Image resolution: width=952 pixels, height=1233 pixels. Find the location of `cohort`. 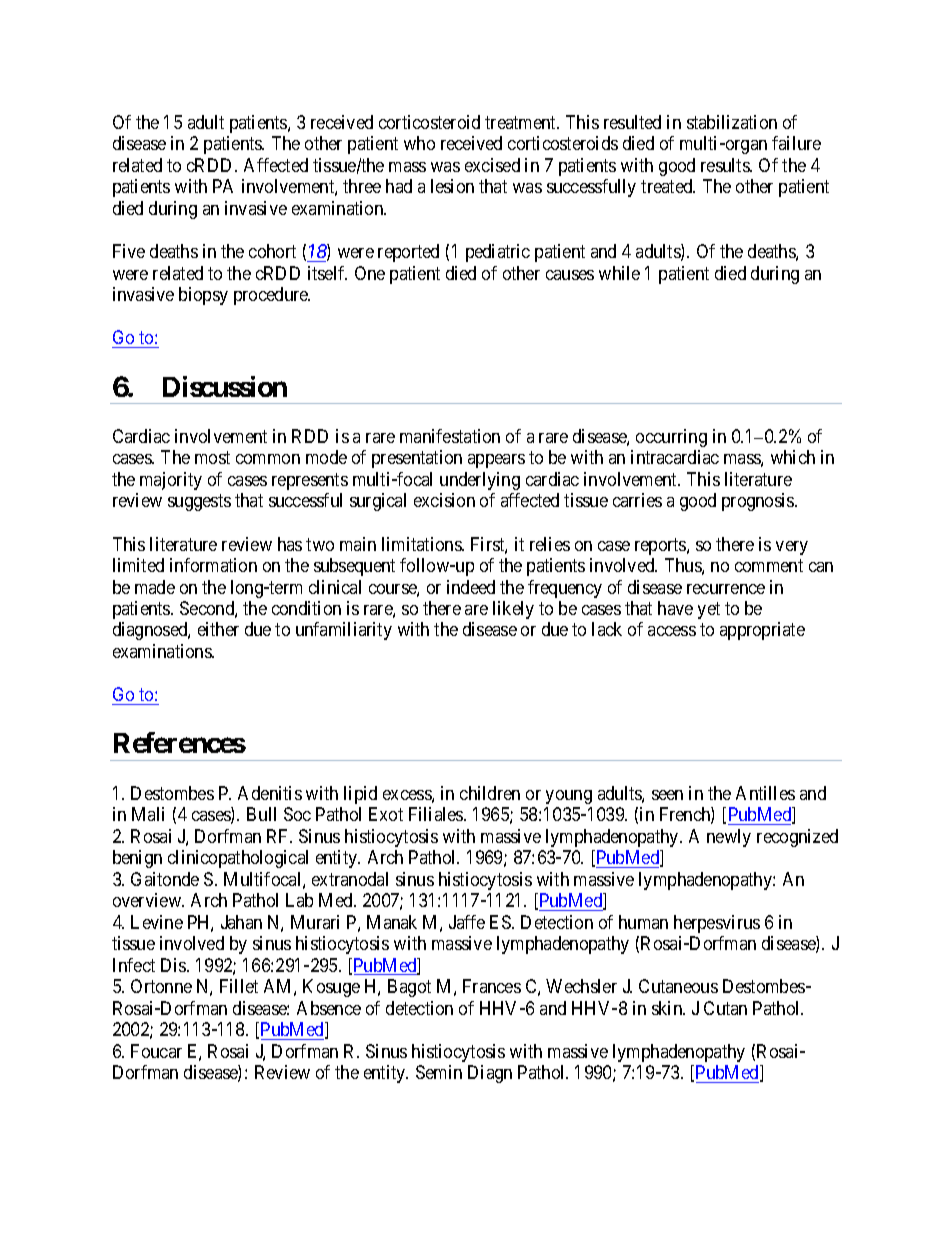

cohort is located at coordinates (272, 251).
